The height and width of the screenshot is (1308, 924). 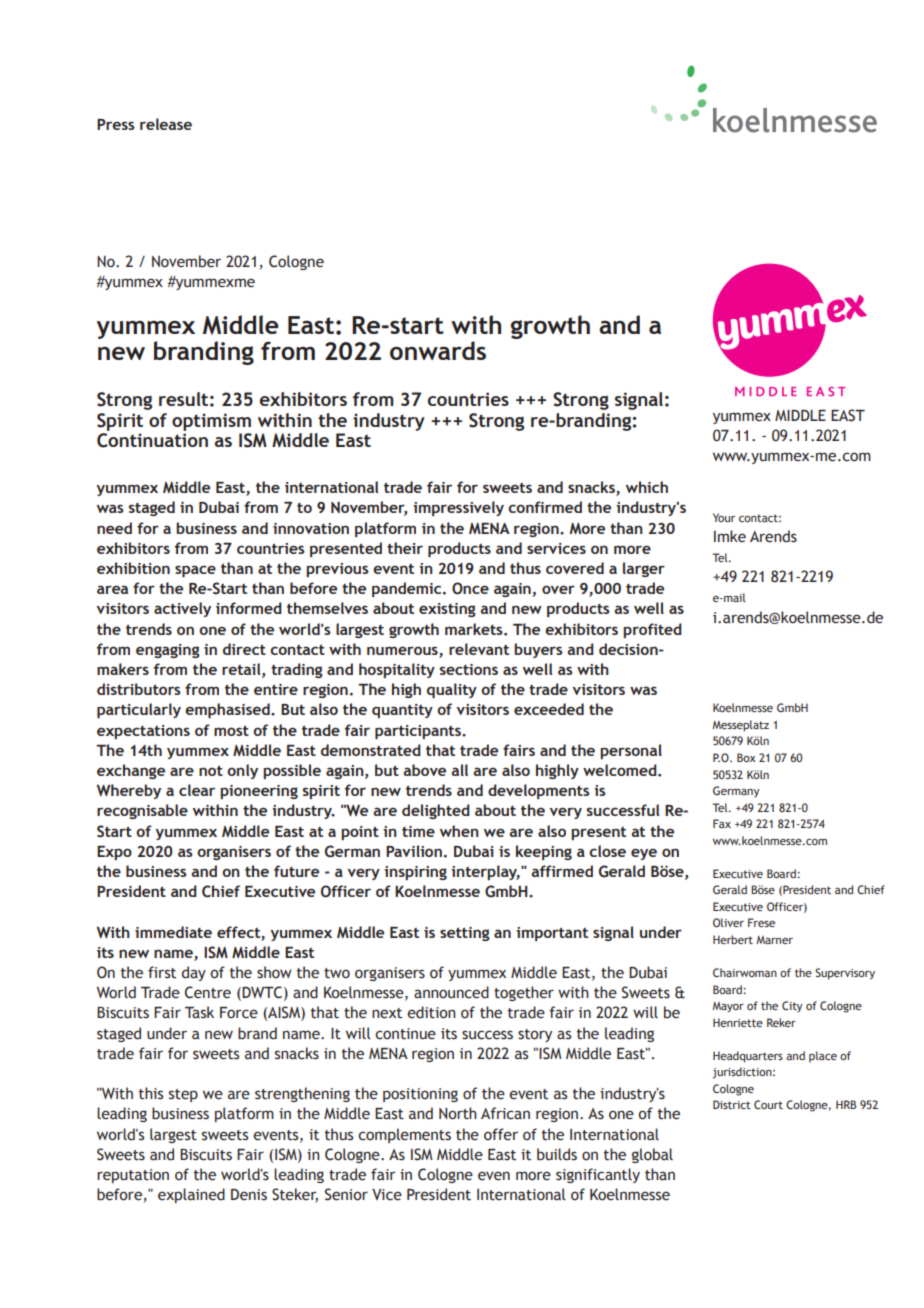 I want to click on relevant, so click(x=479, y=649).
